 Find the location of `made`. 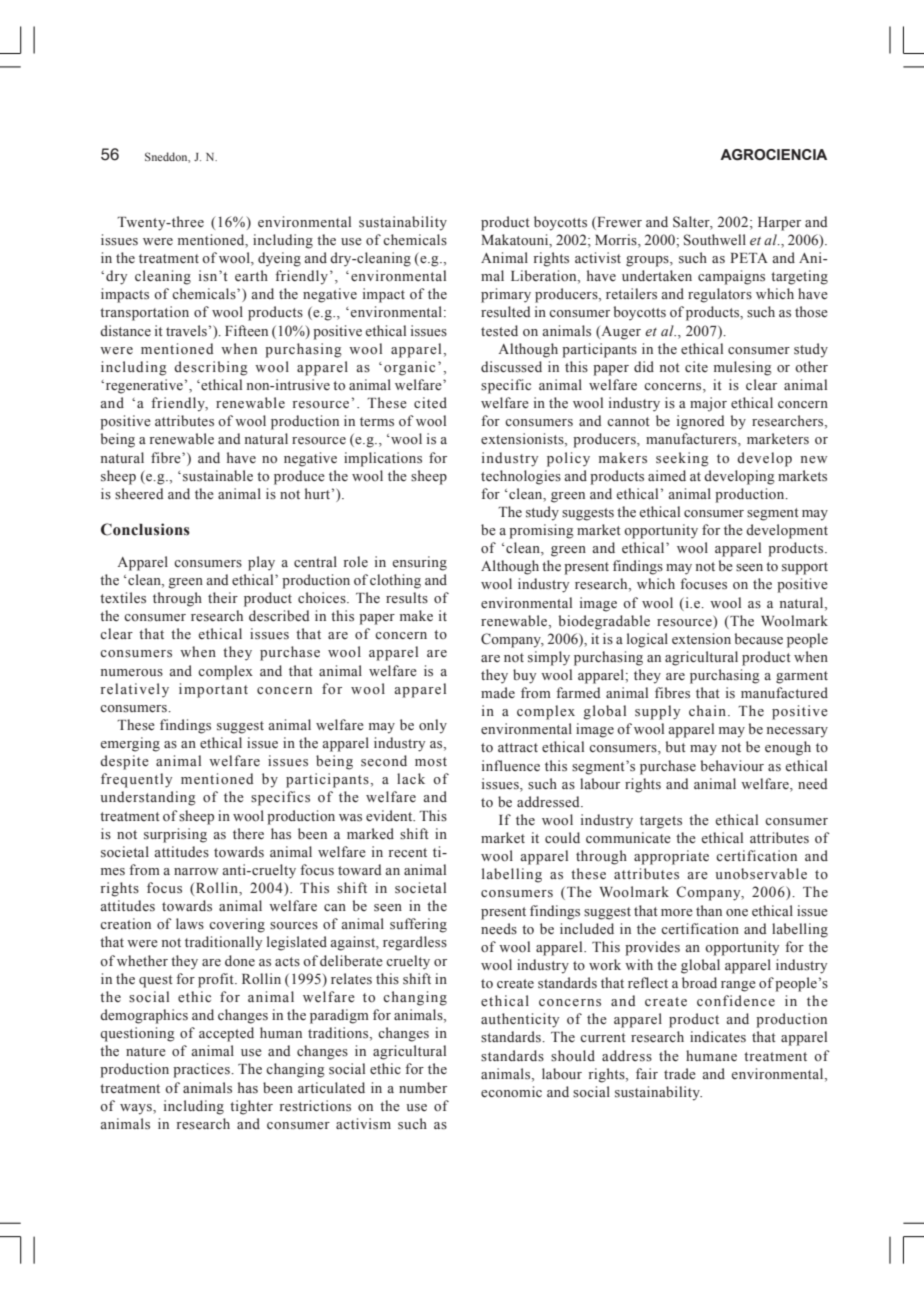

made is located at coordinates (498, 692).
